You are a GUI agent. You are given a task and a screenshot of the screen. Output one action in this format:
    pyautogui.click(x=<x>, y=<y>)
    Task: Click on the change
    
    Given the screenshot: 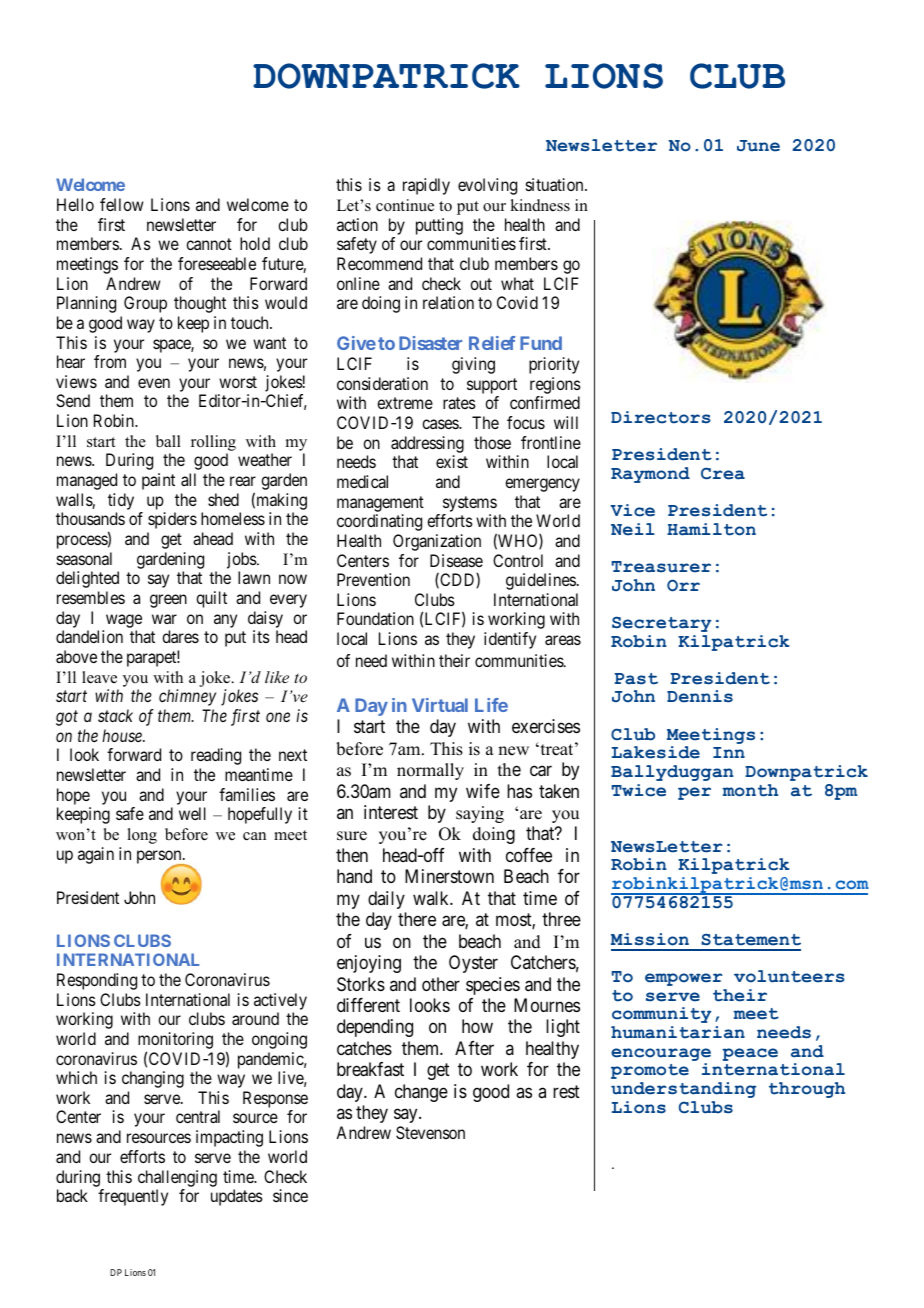 What is the action you would take?
    pyautogui.click(x=421, y=1093)
